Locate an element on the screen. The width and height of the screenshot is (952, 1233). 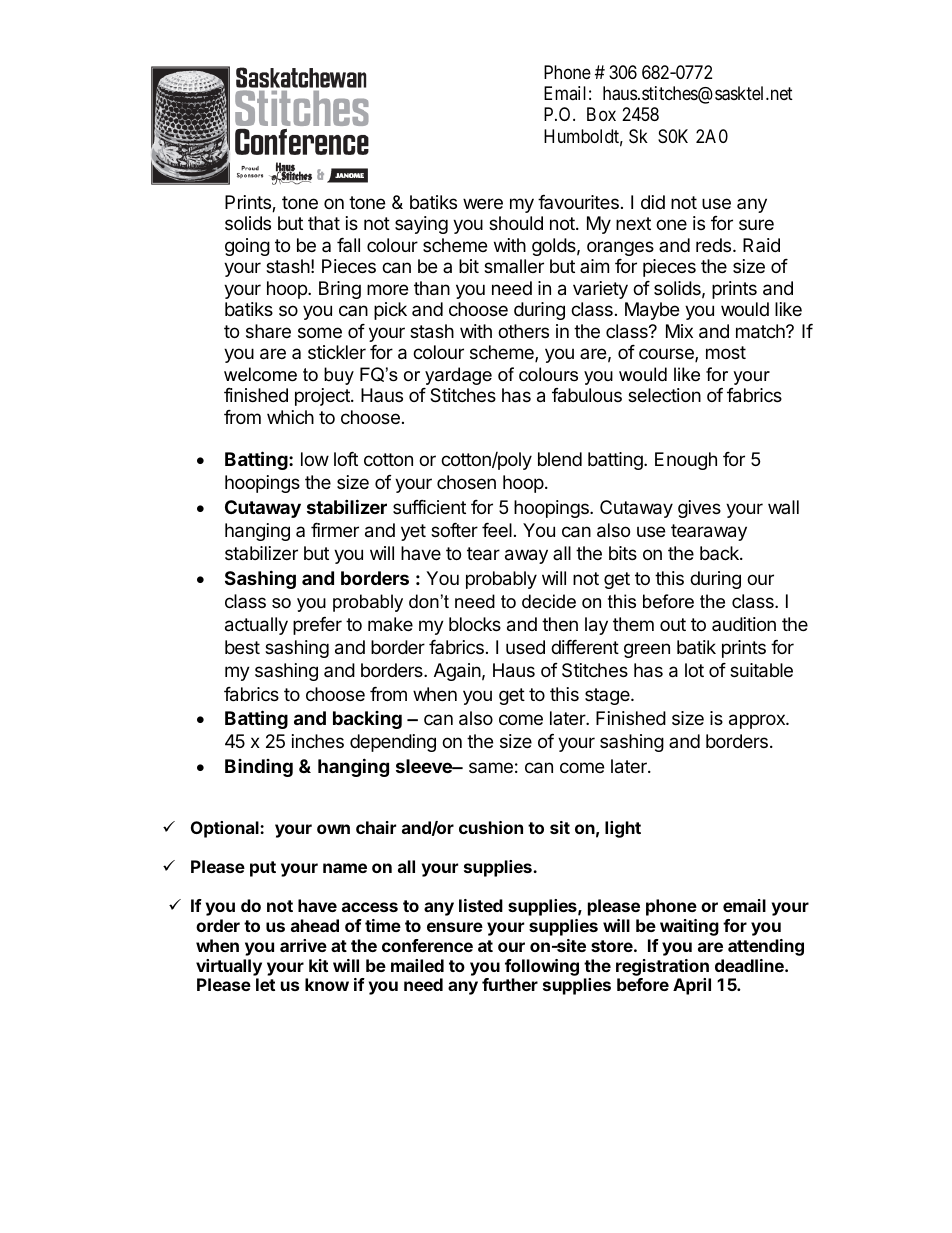
that is located at coordinates (324, 223).
